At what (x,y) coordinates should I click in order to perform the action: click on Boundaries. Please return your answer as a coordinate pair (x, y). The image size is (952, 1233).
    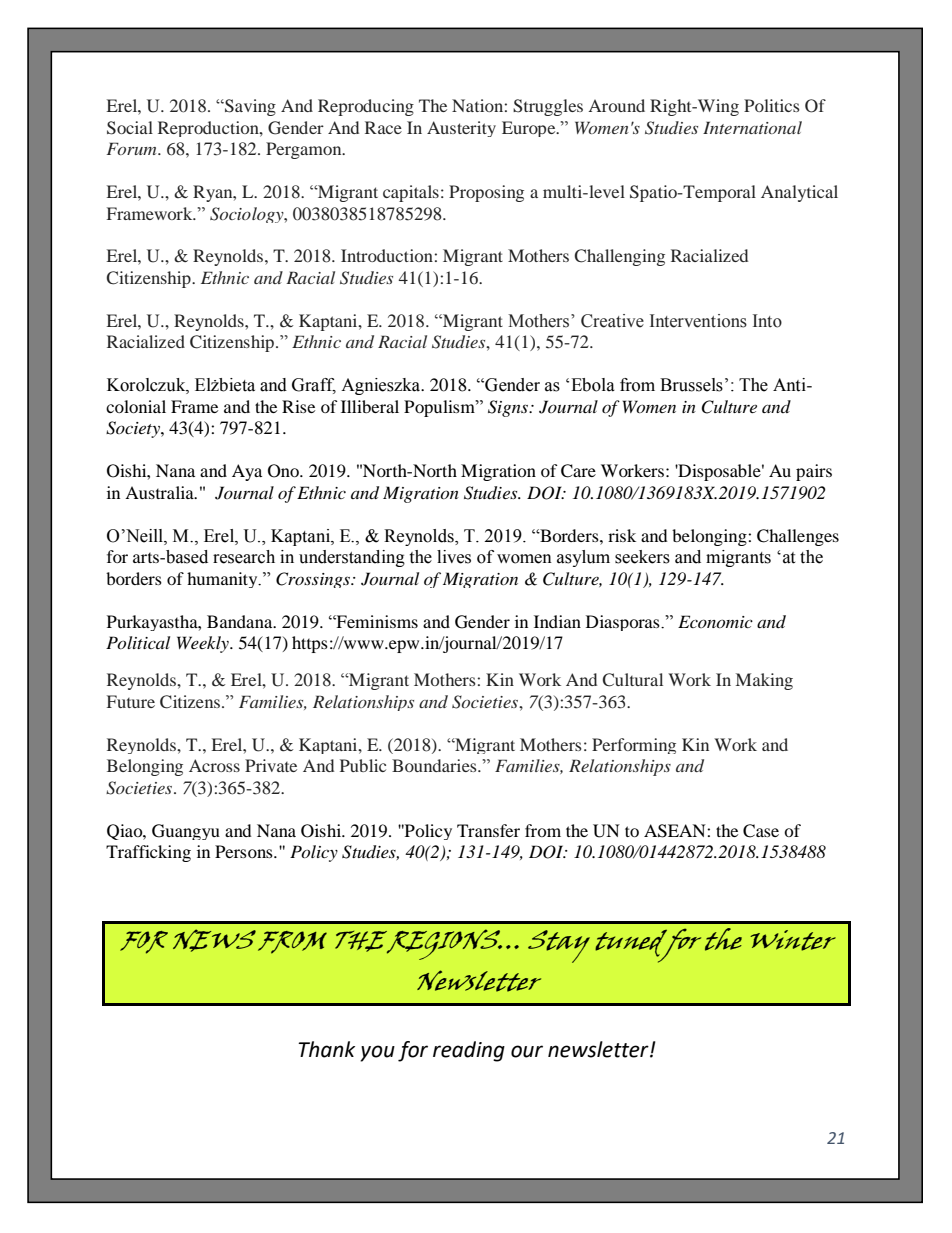
    Looking at the image, I should click on (435, 765).
